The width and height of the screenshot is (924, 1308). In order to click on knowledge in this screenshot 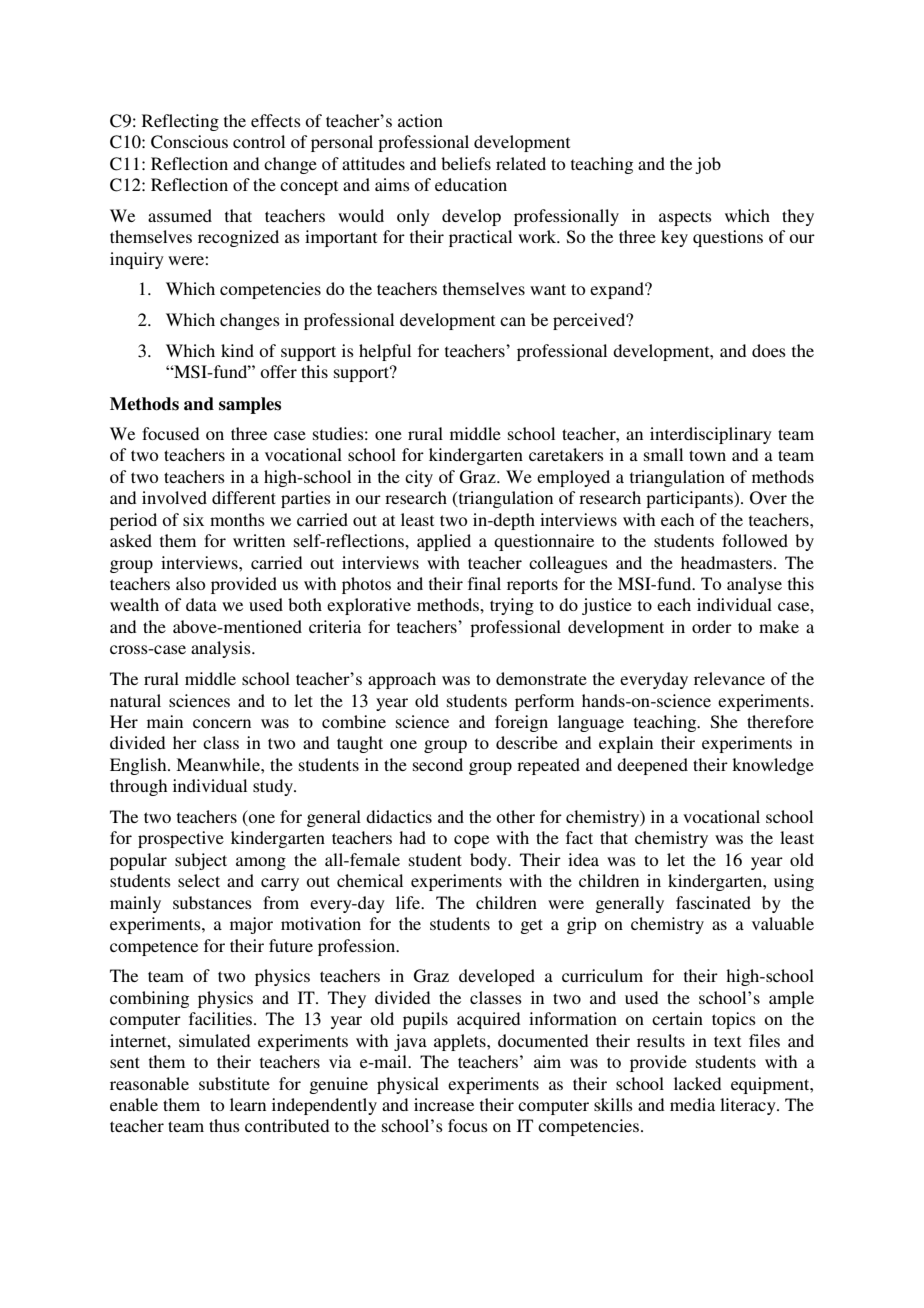, I will do `click(773, 766)`.
